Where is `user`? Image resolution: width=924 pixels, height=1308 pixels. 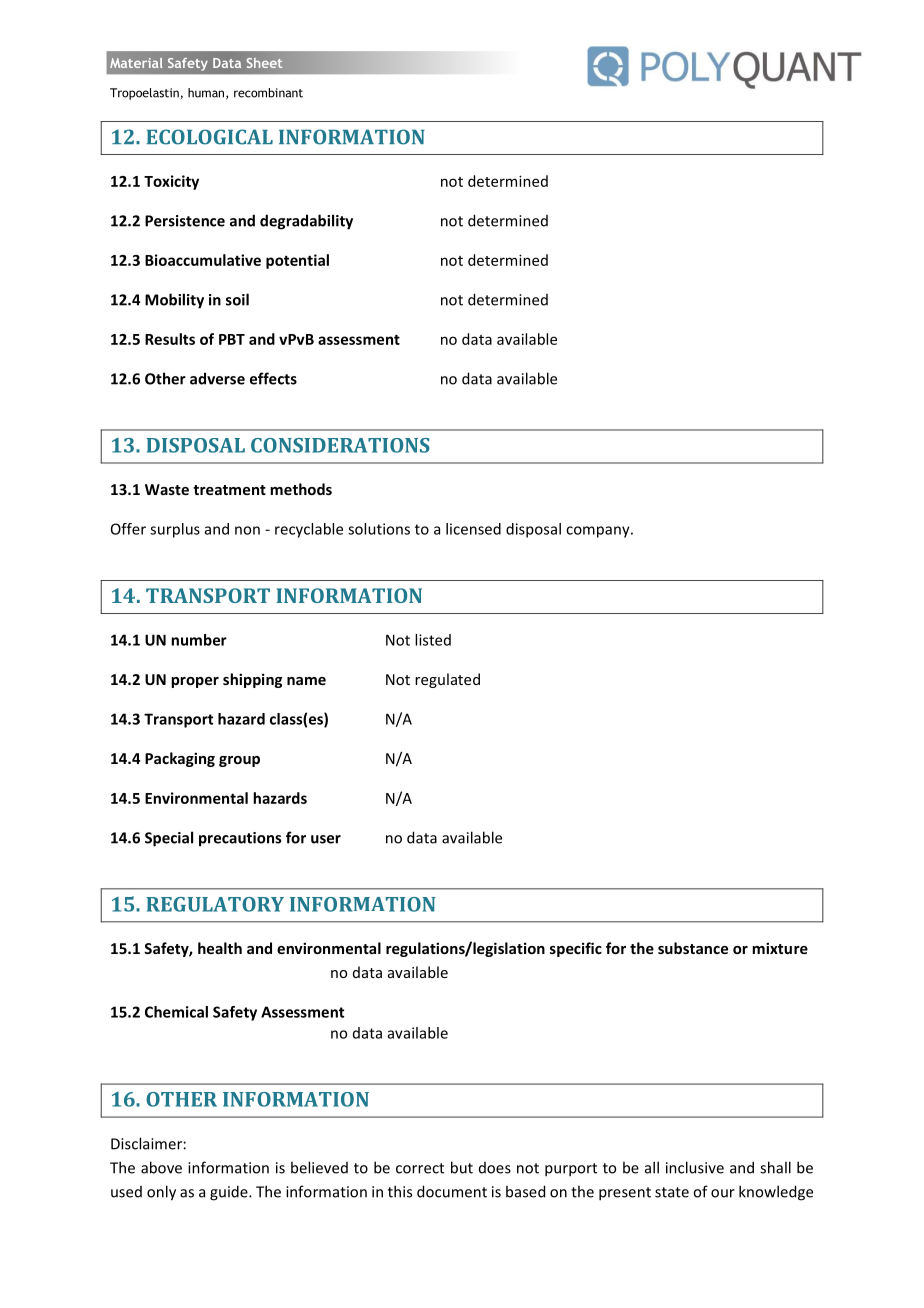
user is located at coordinates (326, 839).
